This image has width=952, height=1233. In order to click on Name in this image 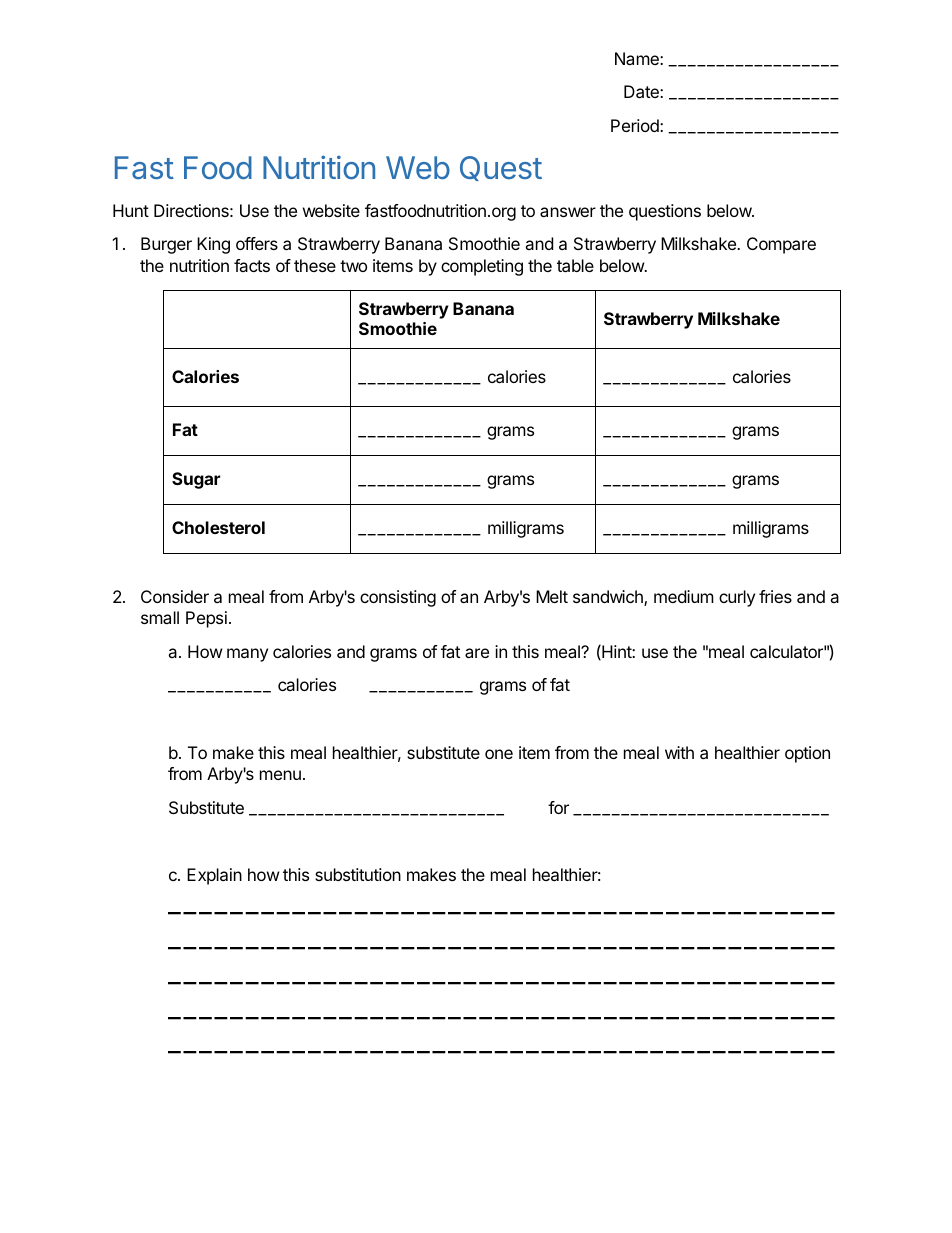, I will do `click(638, 58)`.
